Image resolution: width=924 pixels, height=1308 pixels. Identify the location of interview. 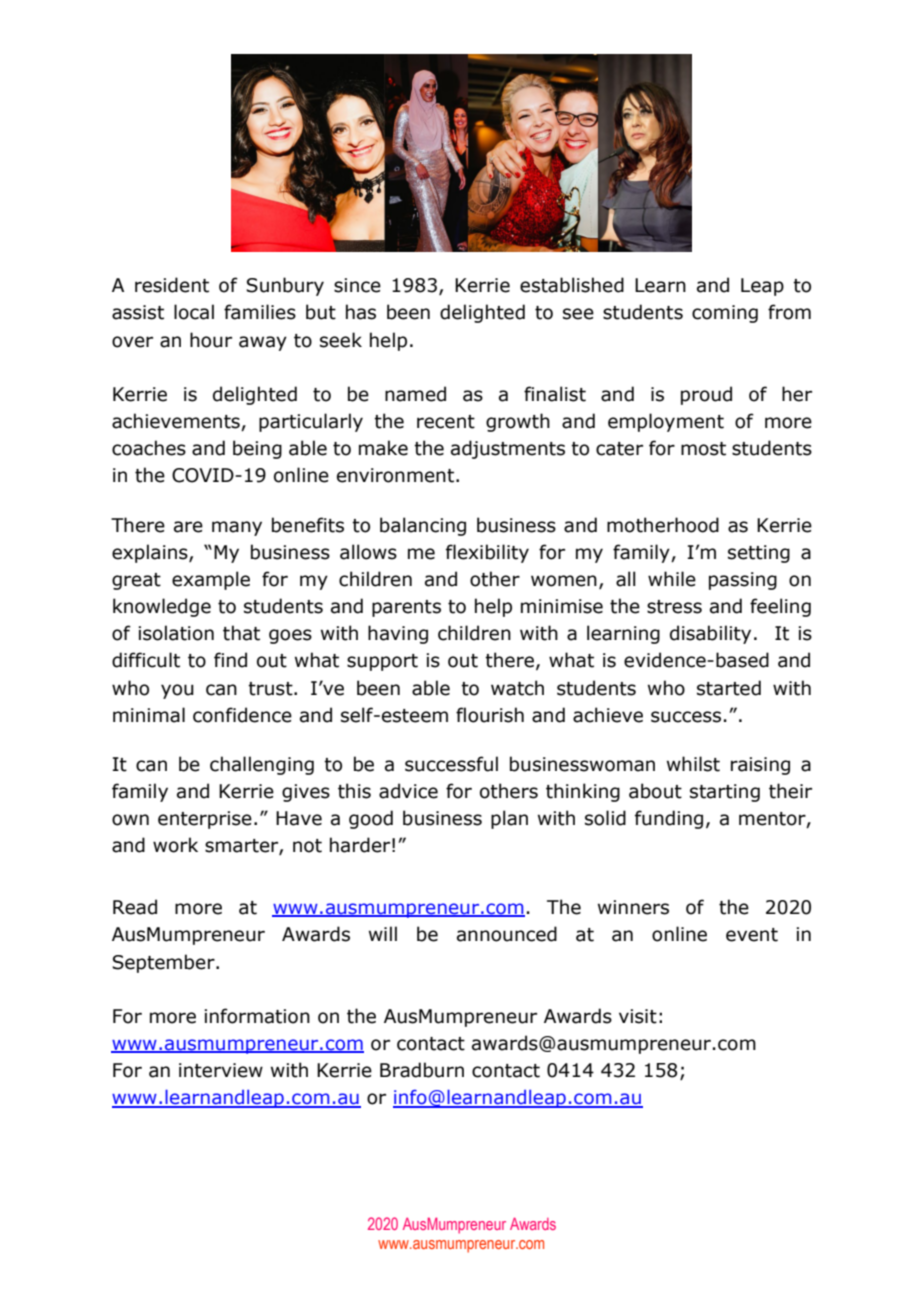
(221, 1070).
